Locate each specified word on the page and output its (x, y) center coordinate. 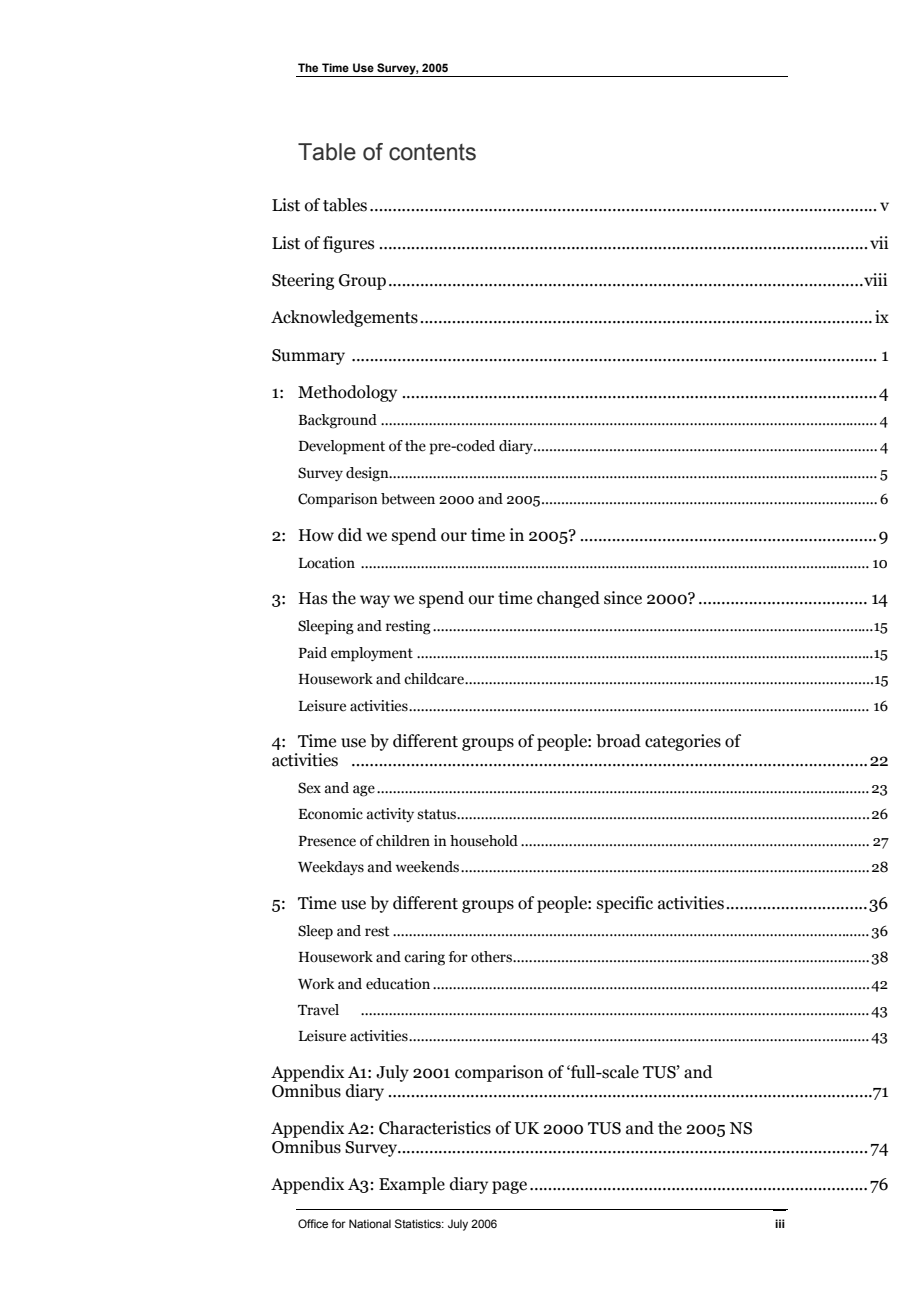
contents (432, 152)
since (623, 598)
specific (625, 904)
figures (348, 244)
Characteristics (435, 1128)
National (370, 1223)
